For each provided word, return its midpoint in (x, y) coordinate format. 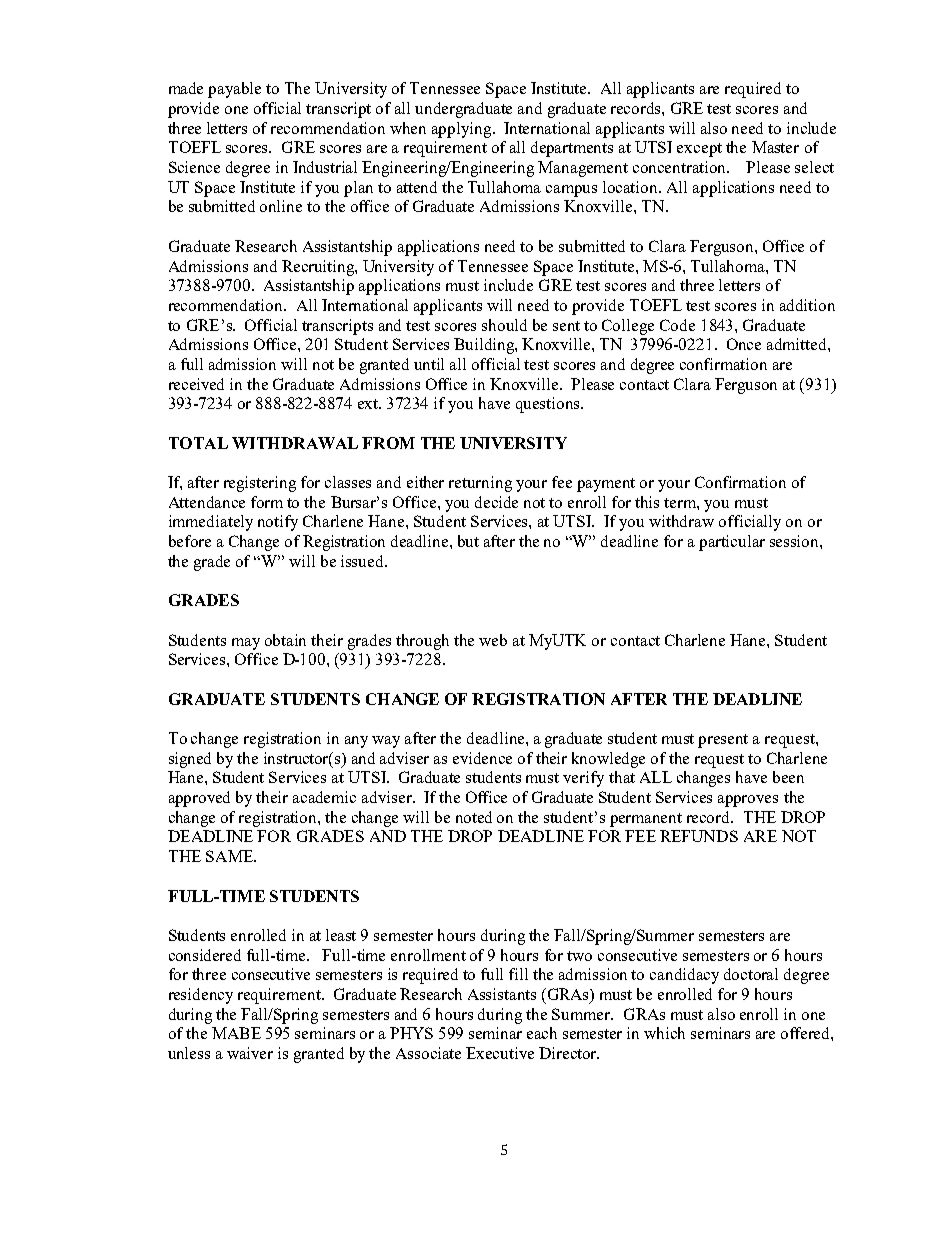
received (196, 384)
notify (278, 523)
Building (485, 346)
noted (474, 817)
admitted (798, 344)
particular (732, 543)
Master (775, 147)
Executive (500, 1053)
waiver (250, 1053)
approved (199, 799)
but (468, 541)
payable (234, 90)
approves (748, 801)
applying (463, 130)
